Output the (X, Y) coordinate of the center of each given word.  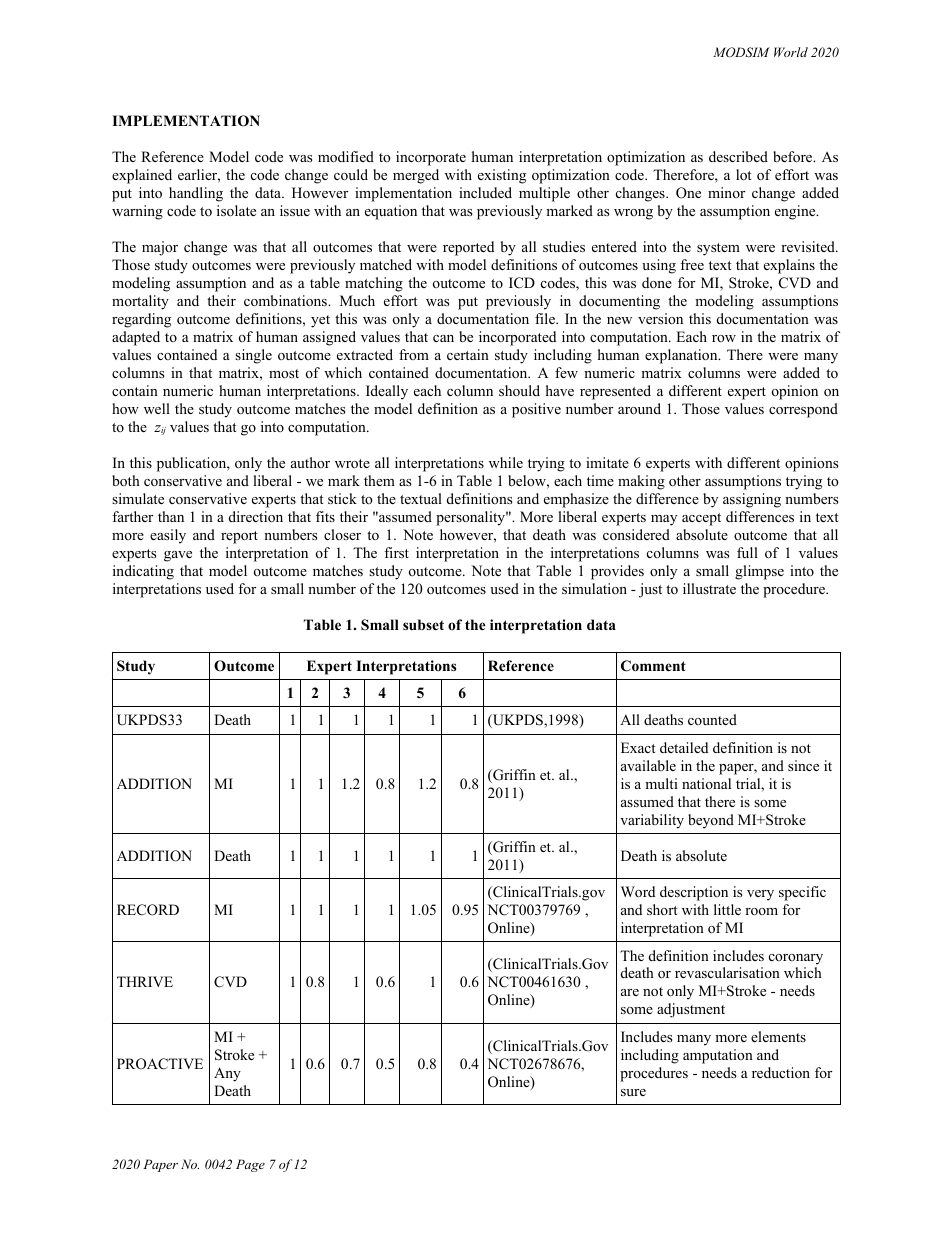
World (791, 52)
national (706, 783)
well (157, 408)
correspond (803, 410)
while (506, 462)
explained (142, 176)
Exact (638, 747)
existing (502, 176)
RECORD (148, 910)
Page (250, 1165)
